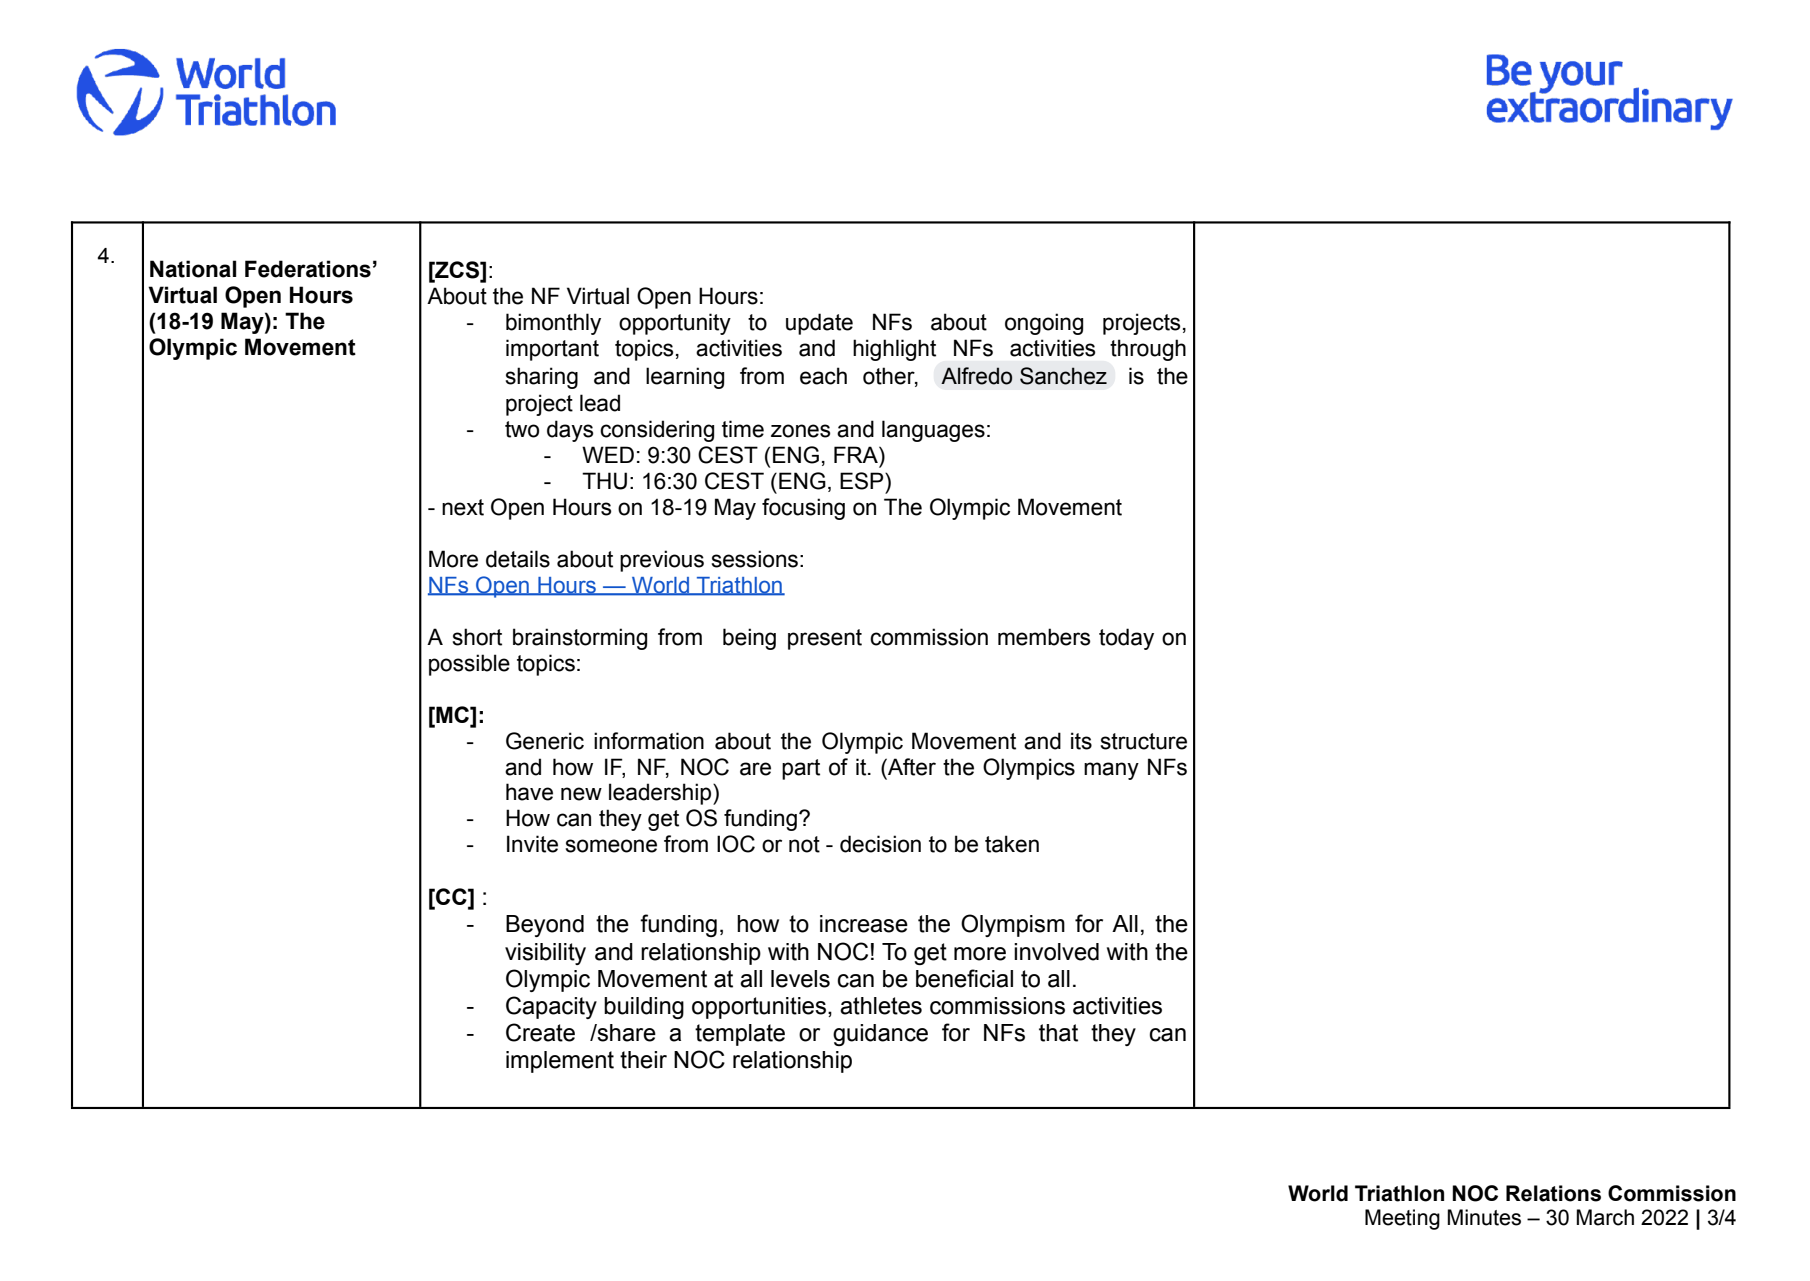  Describe the element at coordinates (1148, 350) in the document. I see `through` at that location.
